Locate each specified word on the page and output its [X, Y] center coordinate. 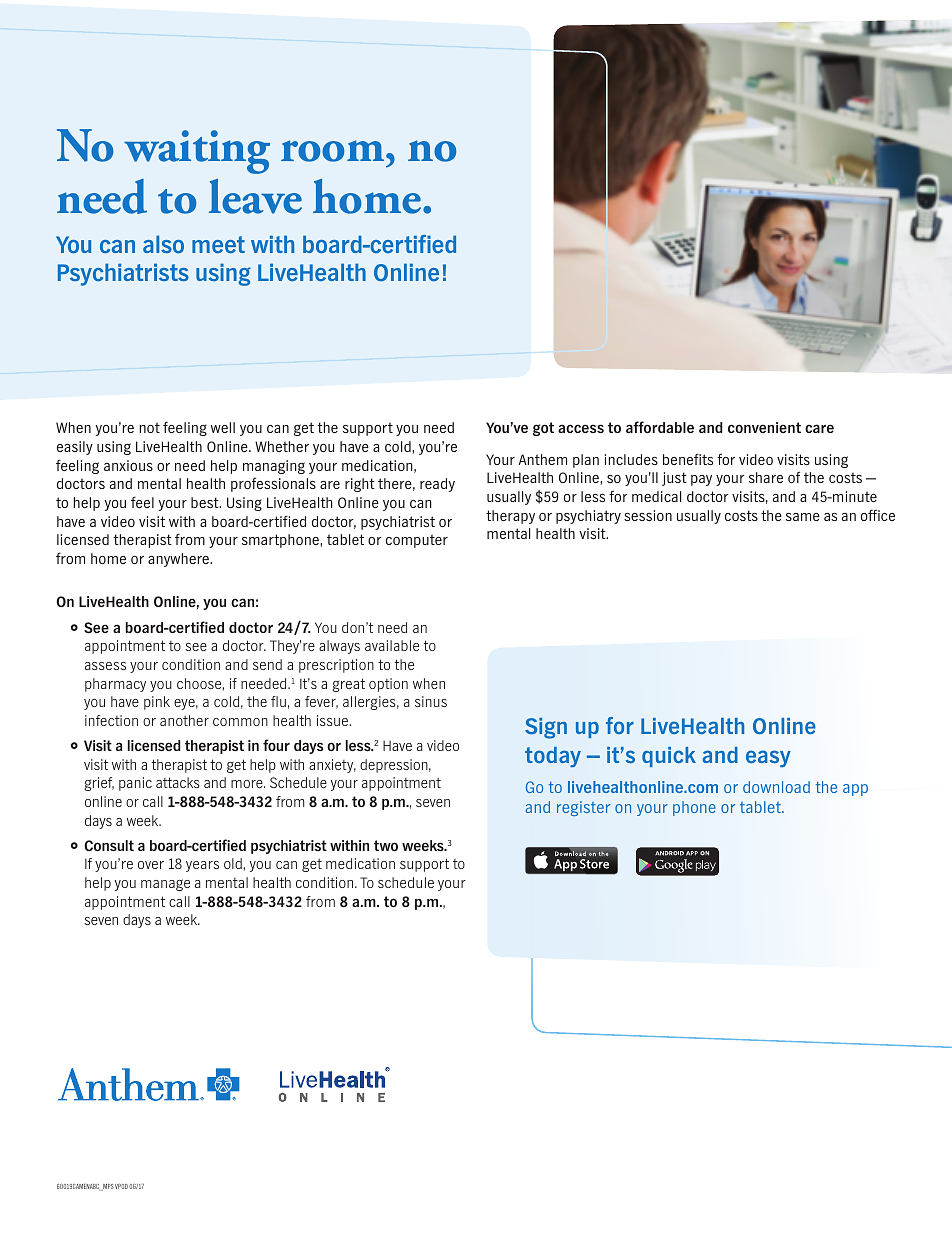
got [543, 429]
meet [218, 244]
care [819, 428]
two [386, 845]
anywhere [180, 560]
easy [768, 759]
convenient [764, 427]
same [803, 517]
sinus [431, 701]
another [184, 720]
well [223, 427]
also [163, 244]
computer [417, 541]
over [151, 865]
